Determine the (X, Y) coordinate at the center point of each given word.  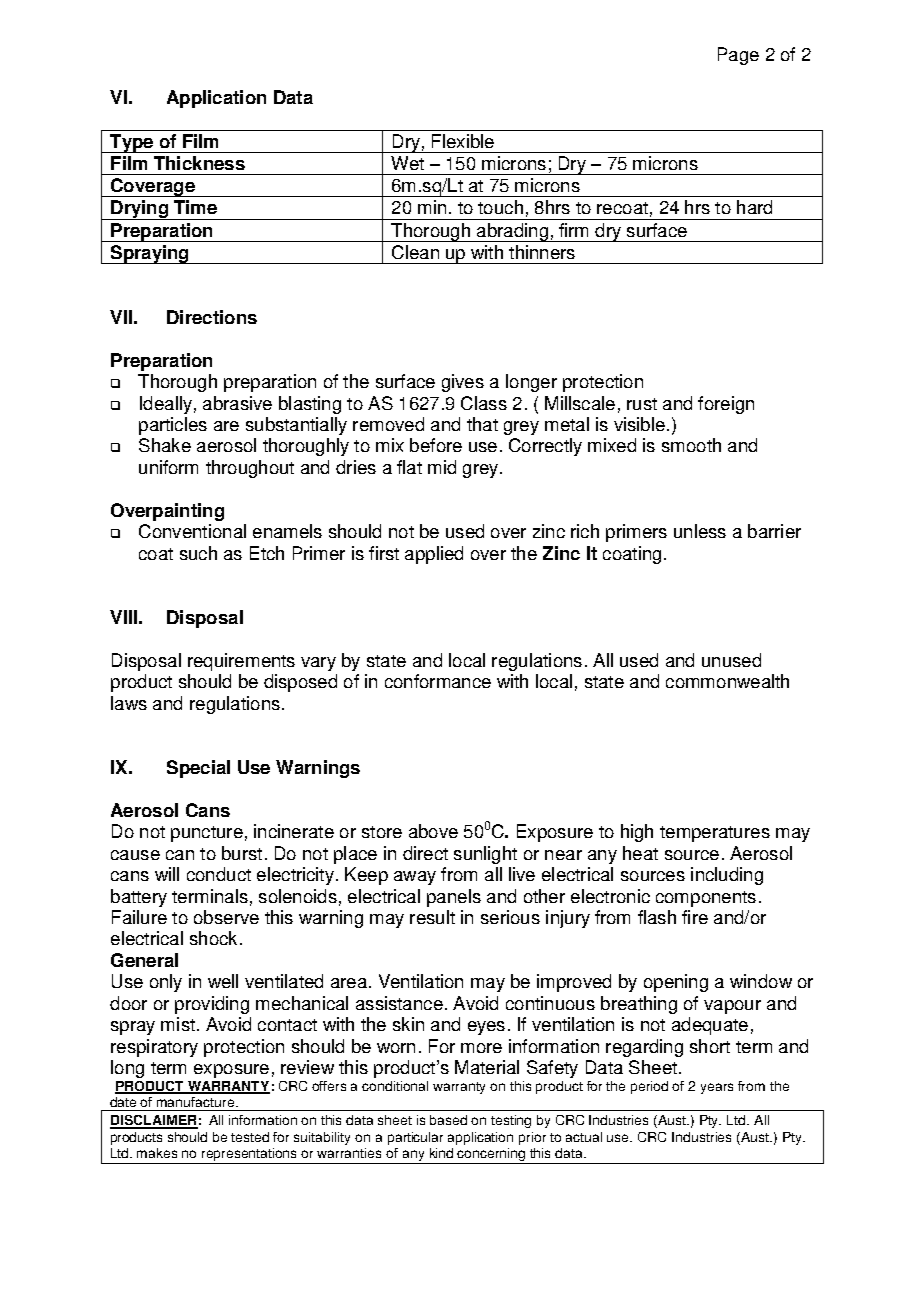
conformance (438, 681)
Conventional (192, 531)
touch (500, 207)
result (432, 917)
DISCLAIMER (154, 1121)
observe (226, 917)
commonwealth (727, 681)
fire (695, 917)
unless (700, 531)
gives (463, 383)
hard (754, 207)
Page (738, 56)
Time (195, 207)
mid (442, 467)
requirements (241, 662)
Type (131, 143)
